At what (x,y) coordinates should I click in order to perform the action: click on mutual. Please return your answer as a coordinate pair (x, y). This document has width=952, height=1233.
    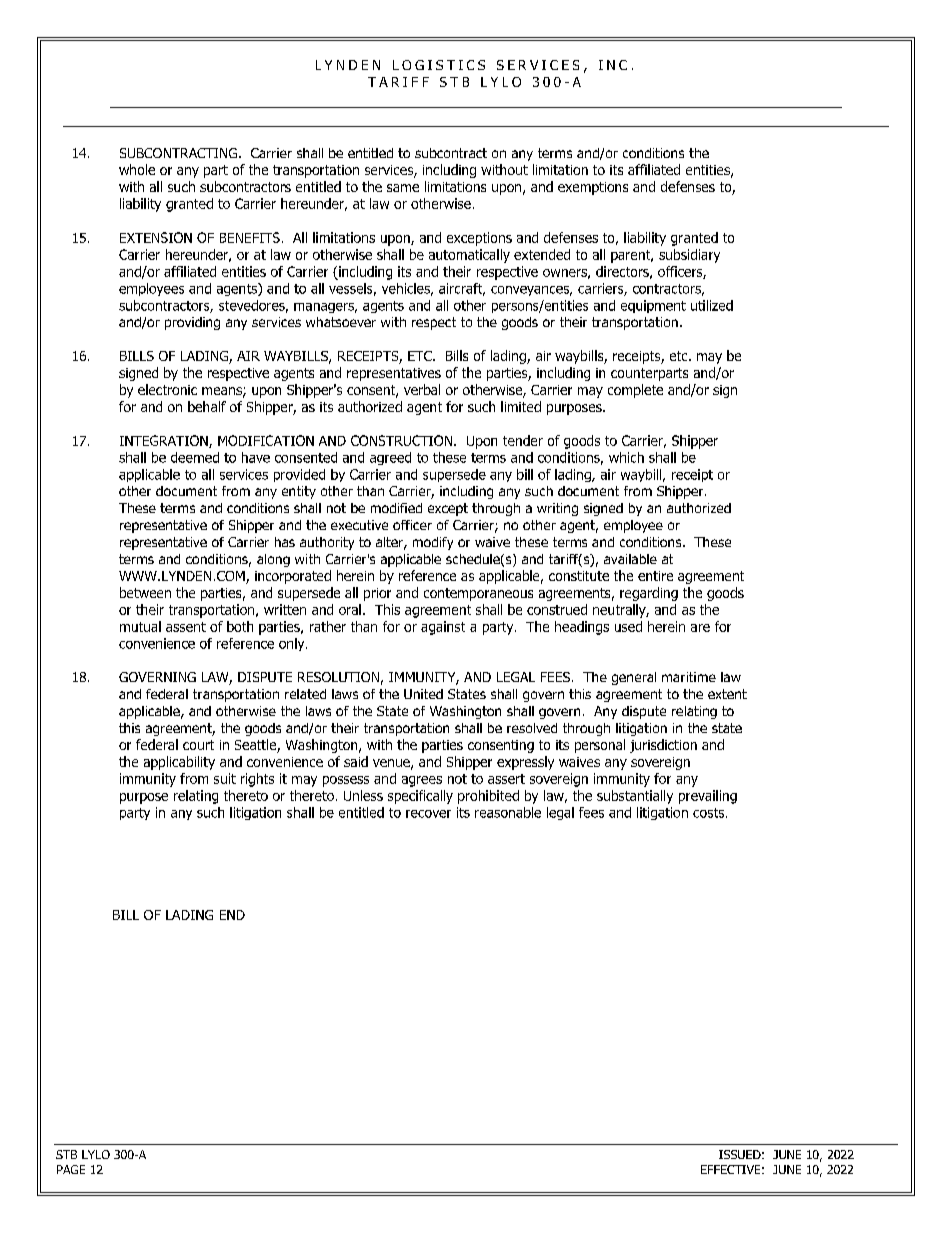
    Looking at the image, I should click on (140, 626).
